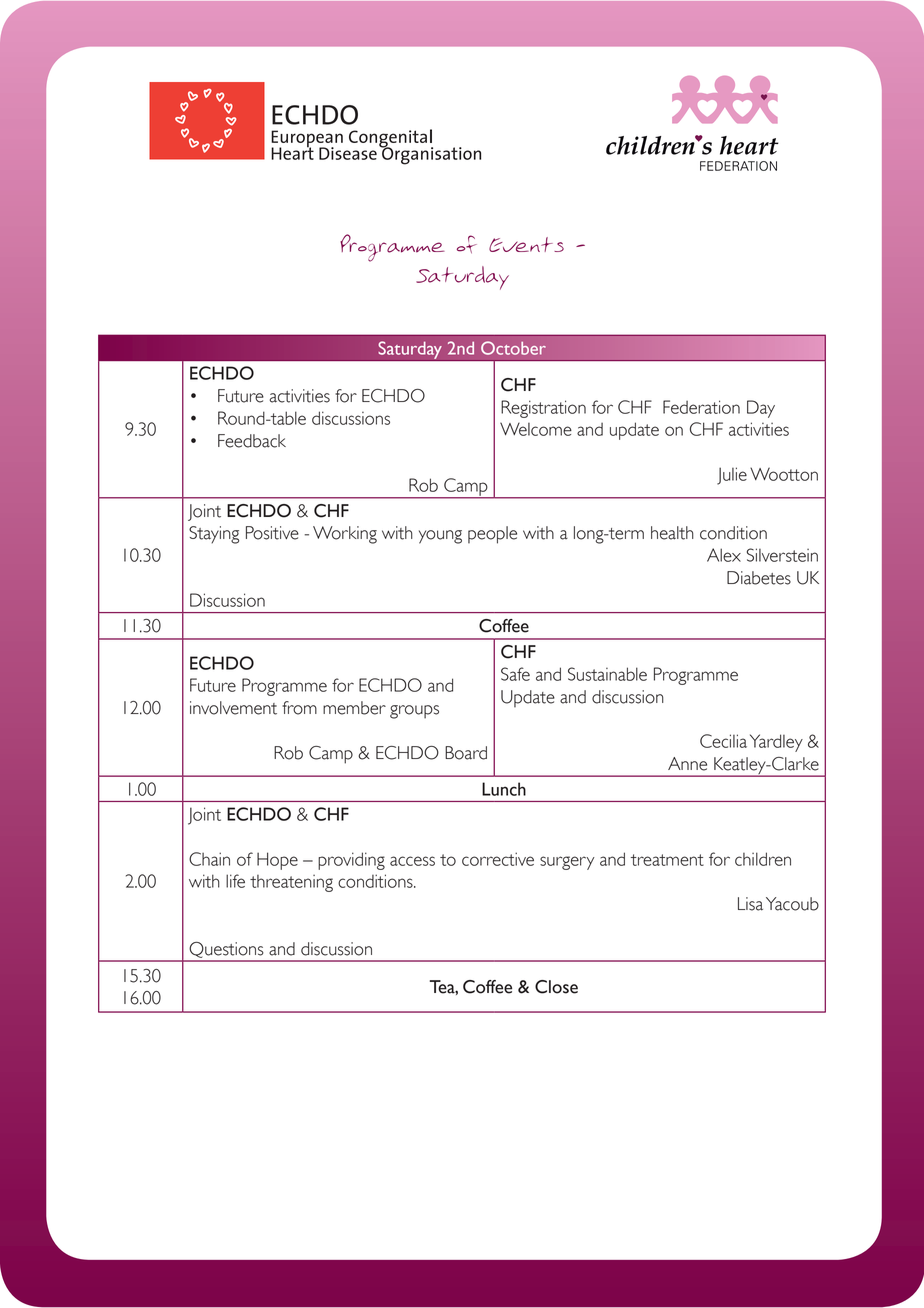 Image resolution: width=924 pixels, height=1308 pixels. What do you see at coordinates (291, 883) in the image?
I see `threatening` at bounding box center [291, 883].
